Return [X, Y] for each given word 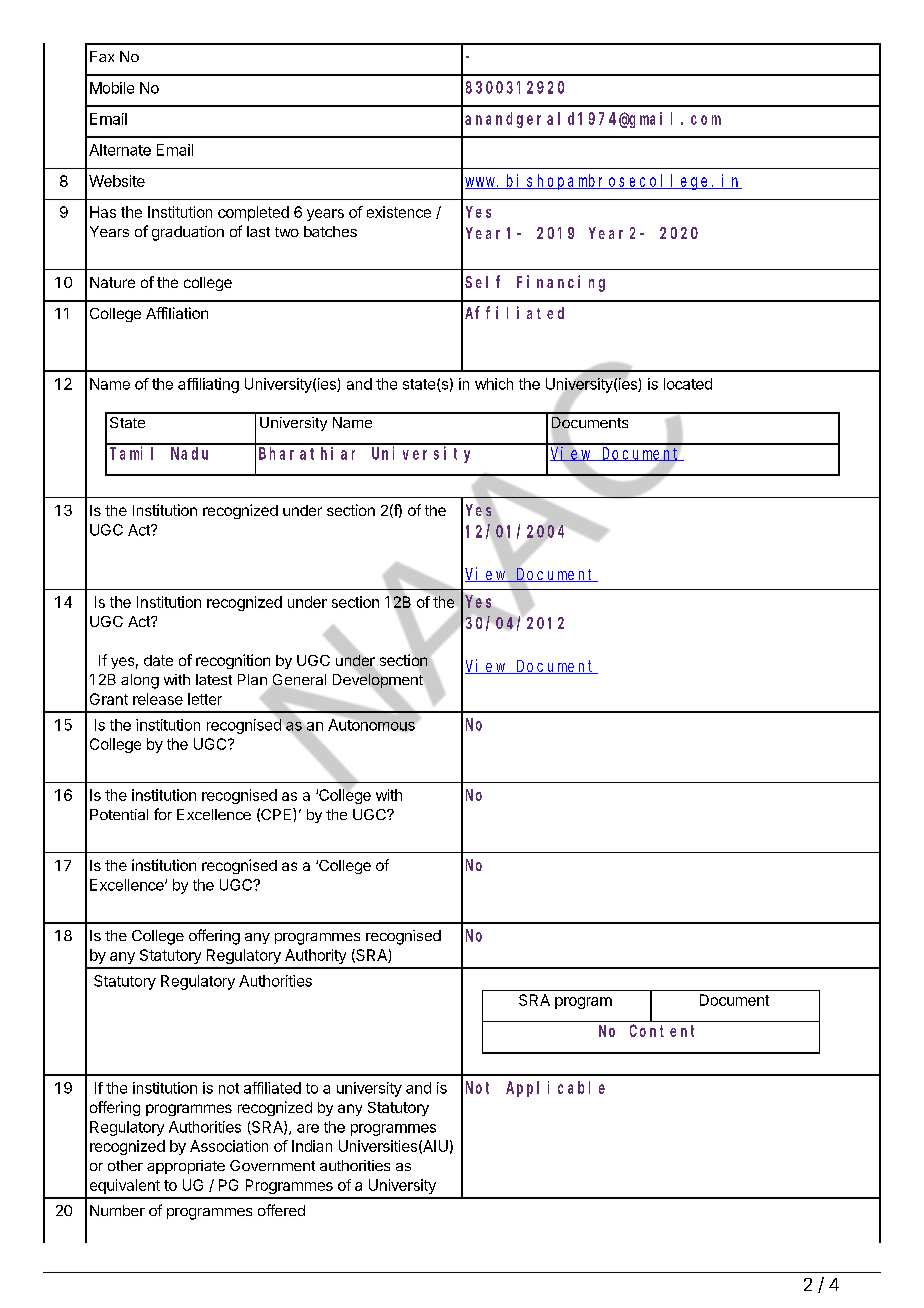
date [158, 660]
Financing [561, 283]
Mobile [112, 88]
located [688, 384]
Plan [252, 679]
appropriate [186, 1167]
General [298, 681]
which [494, 384]
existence [399, 212]
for [163, 814]
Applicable [555, 1089]
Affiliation [177, 313]
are [308, 1128]
